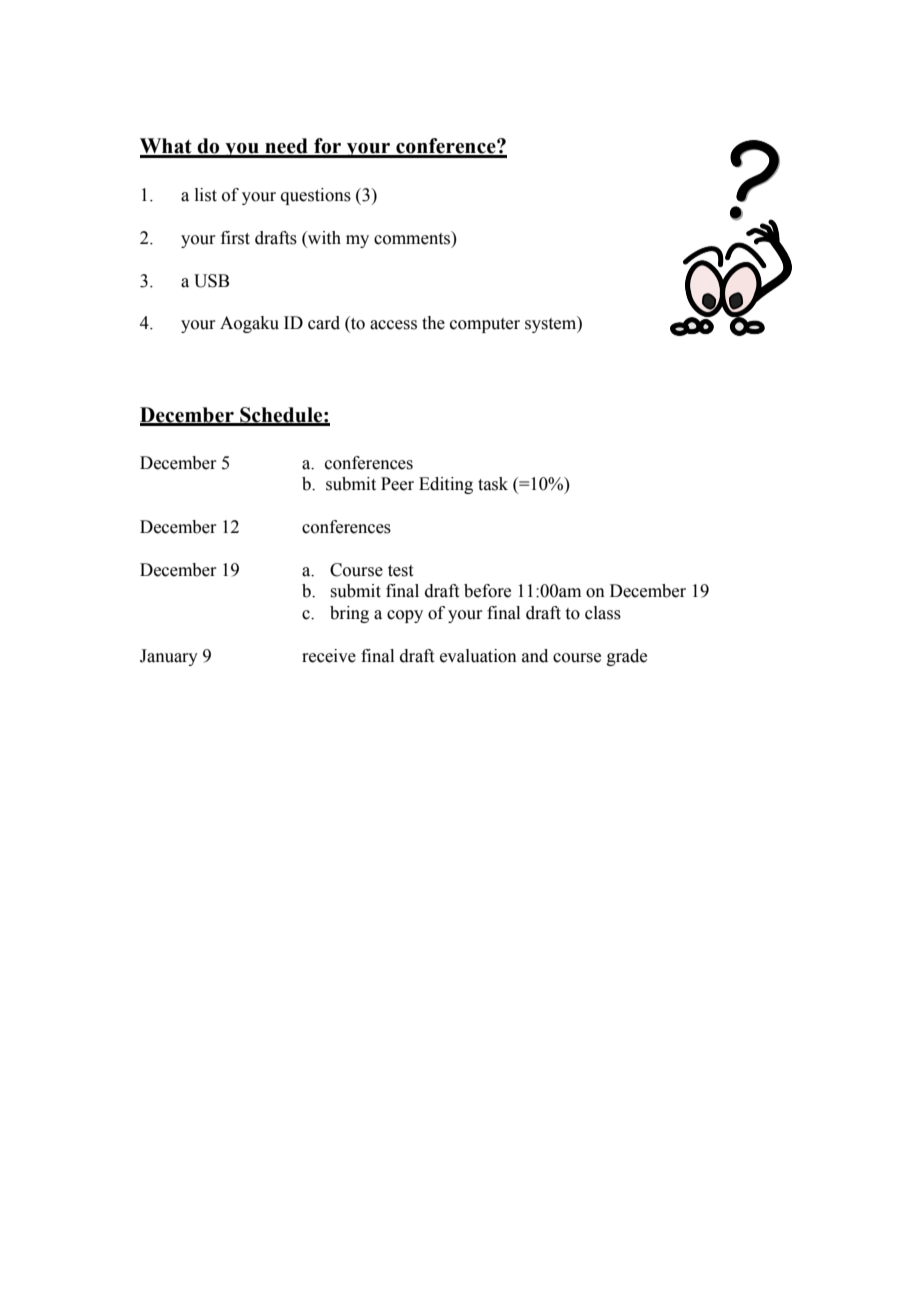  Describe the element at coordinates (169, 657) in the screenshot. I see `January` at that location.
